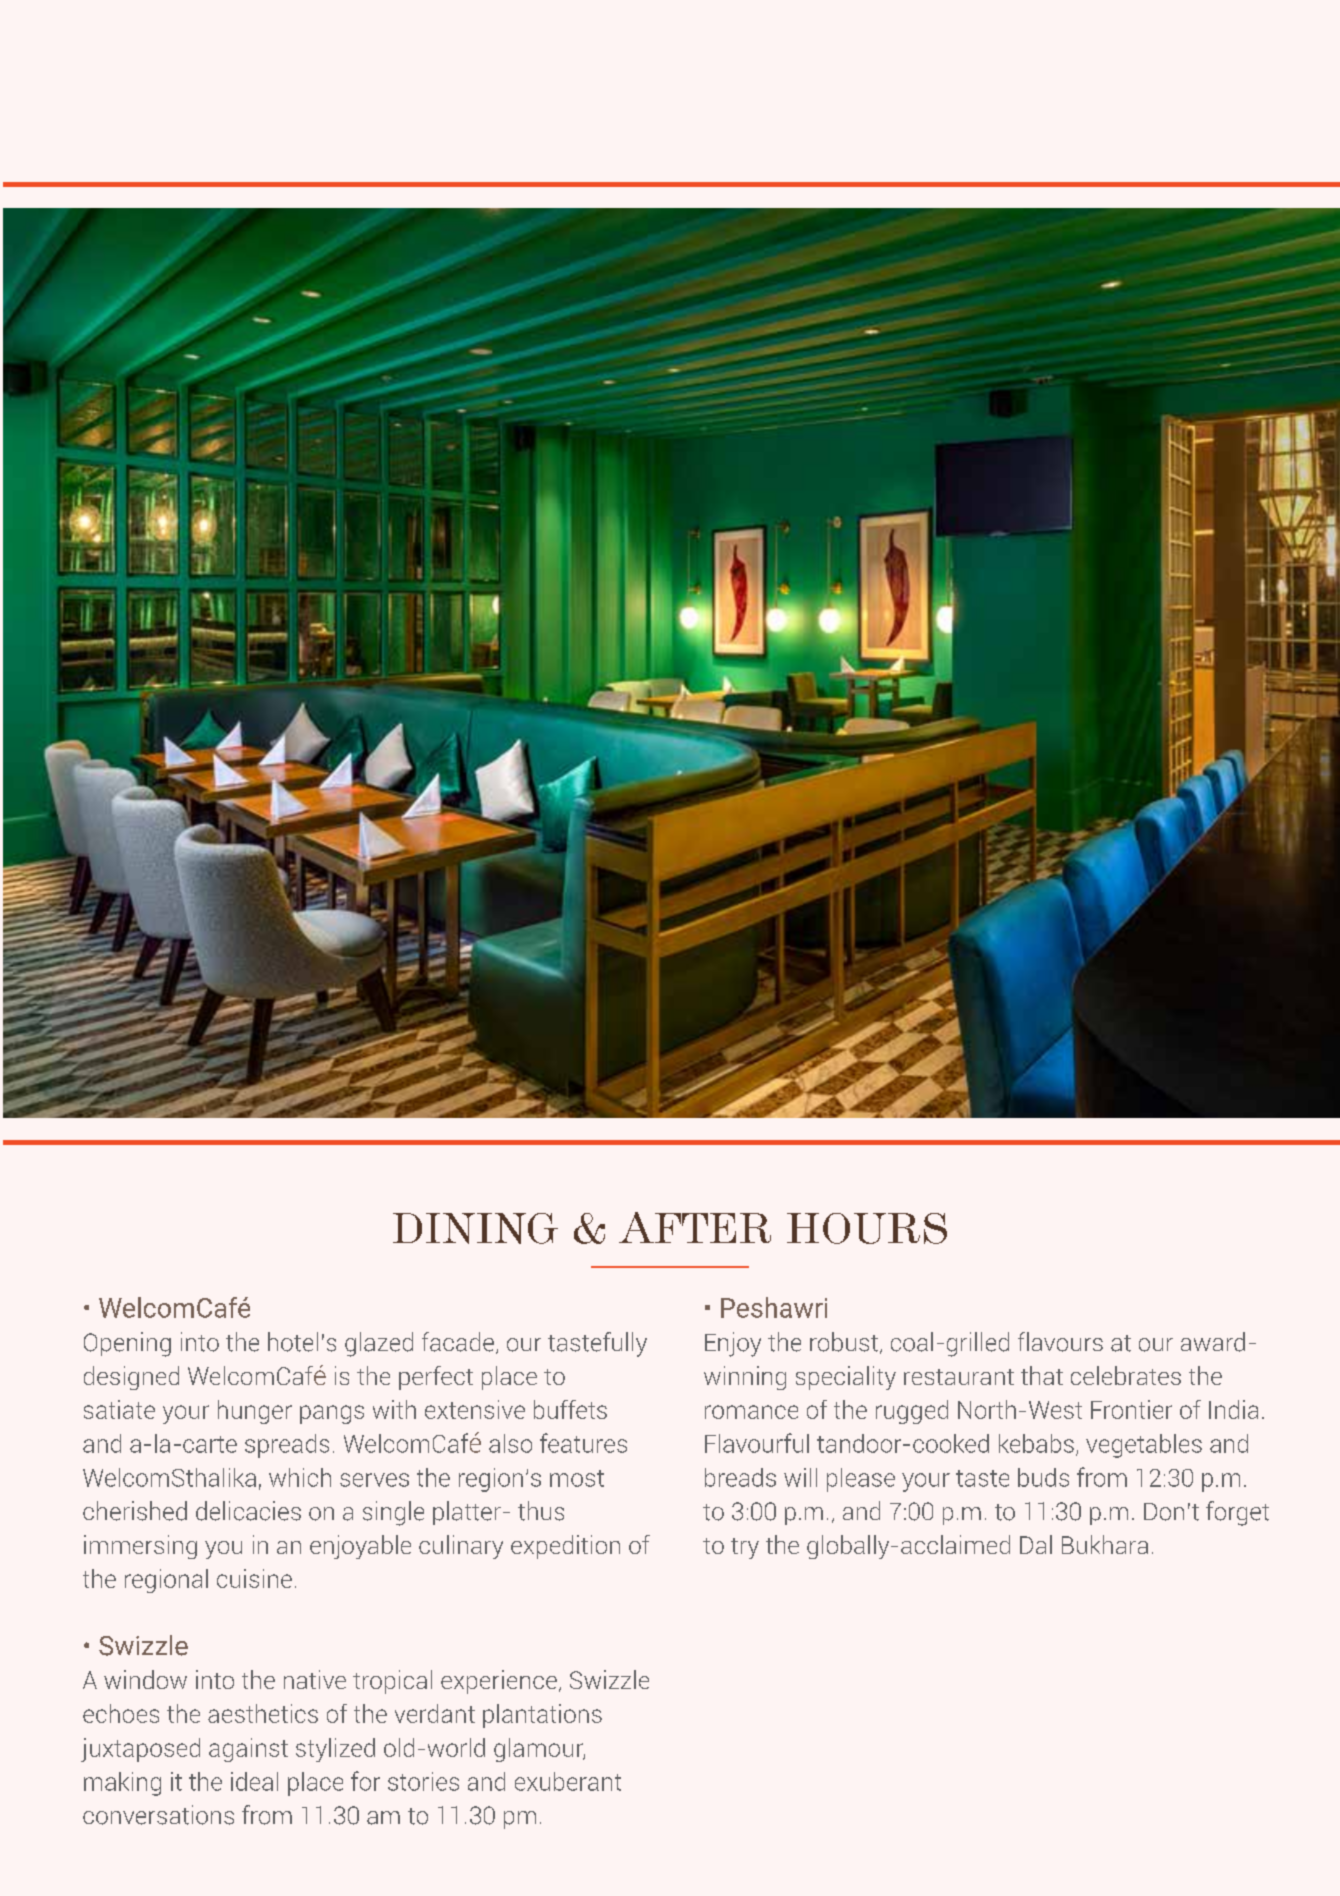 Image resolution: width=1340 pixels, height=1896 pixels. What do you see at coordinates (568, 1781) in the image?
I see `exuberant` at bounding box center [568, 1781].
